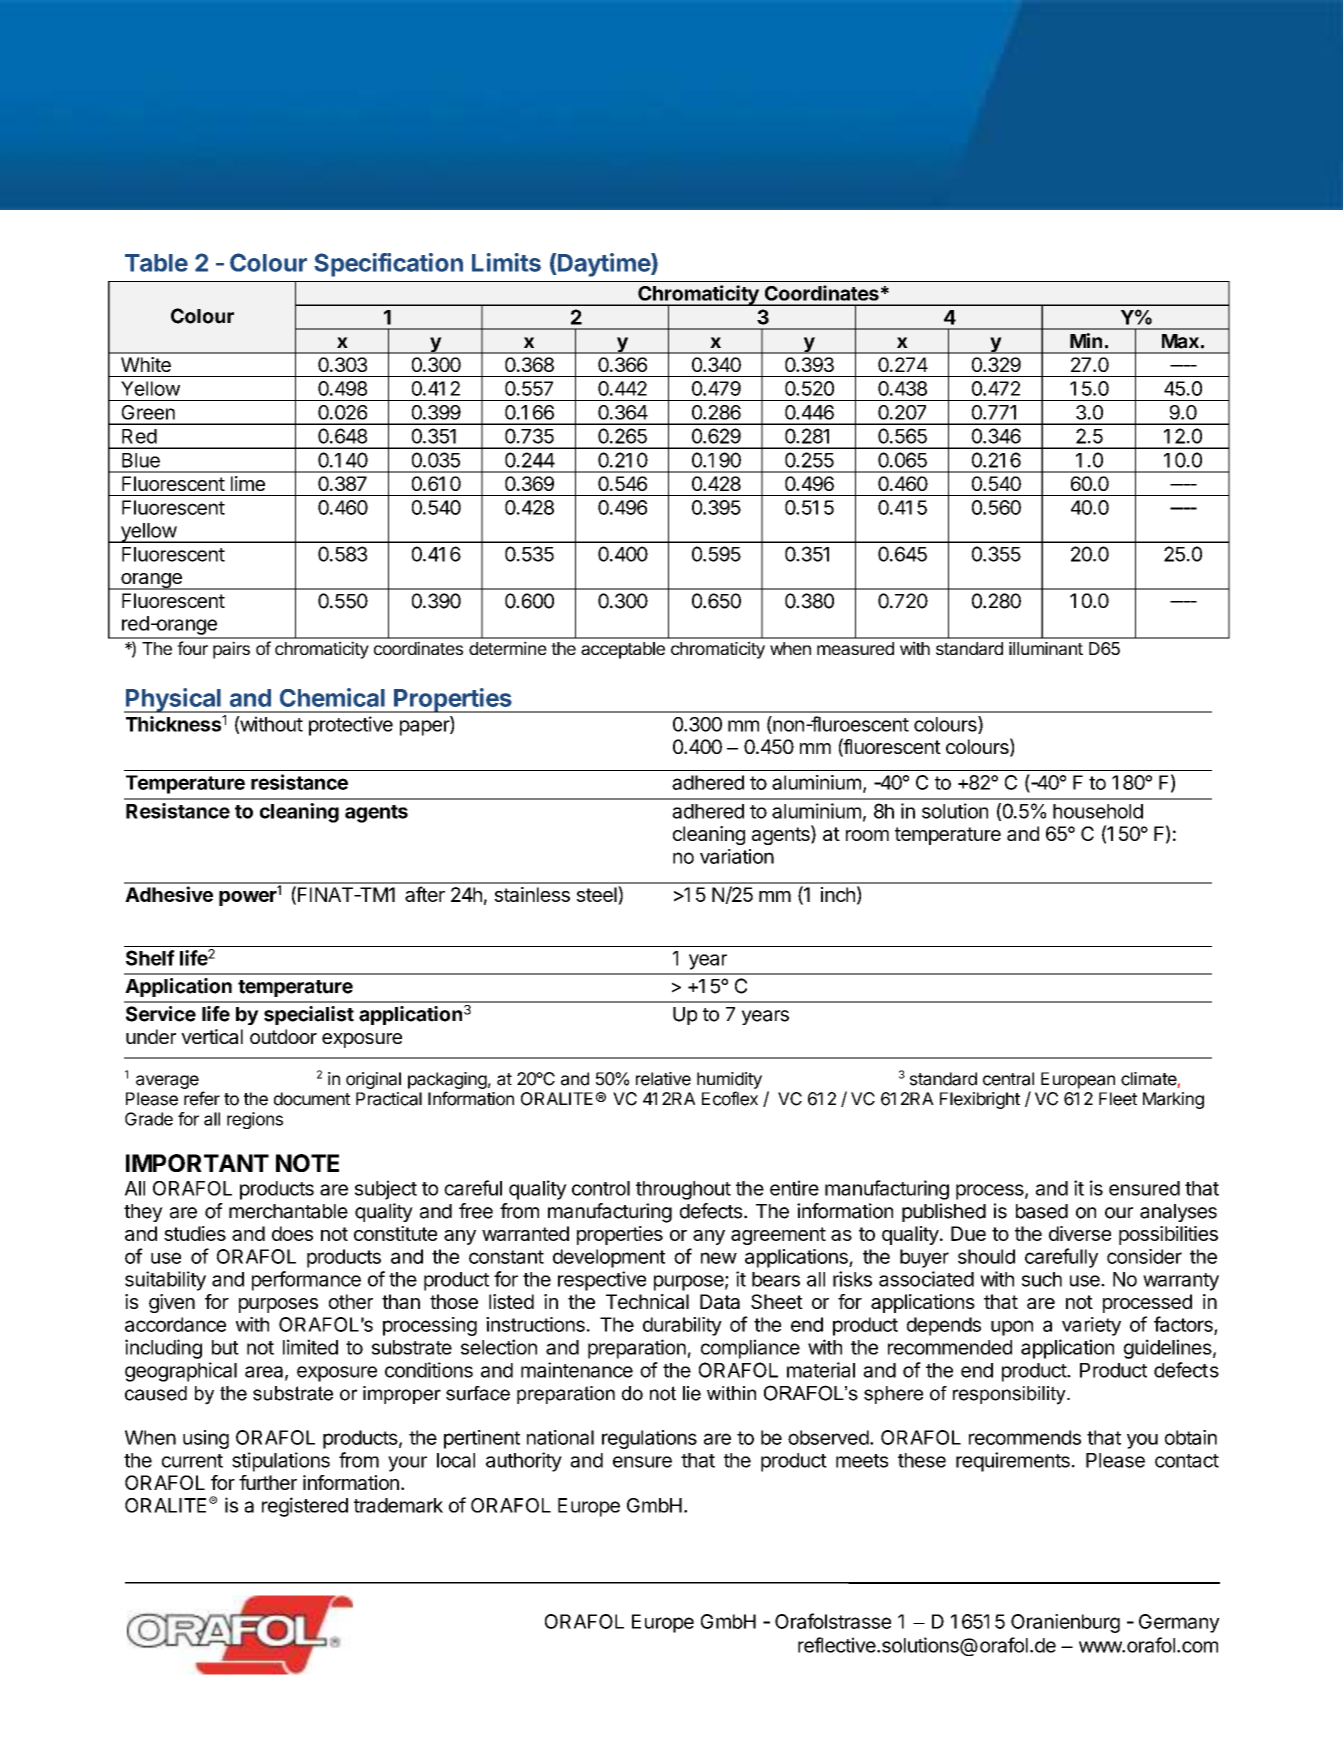 This screenshot has width=1343, height=1738. Describe the element at coordinates (1042, 1279) in the screenshot. I see `such` at that location.
